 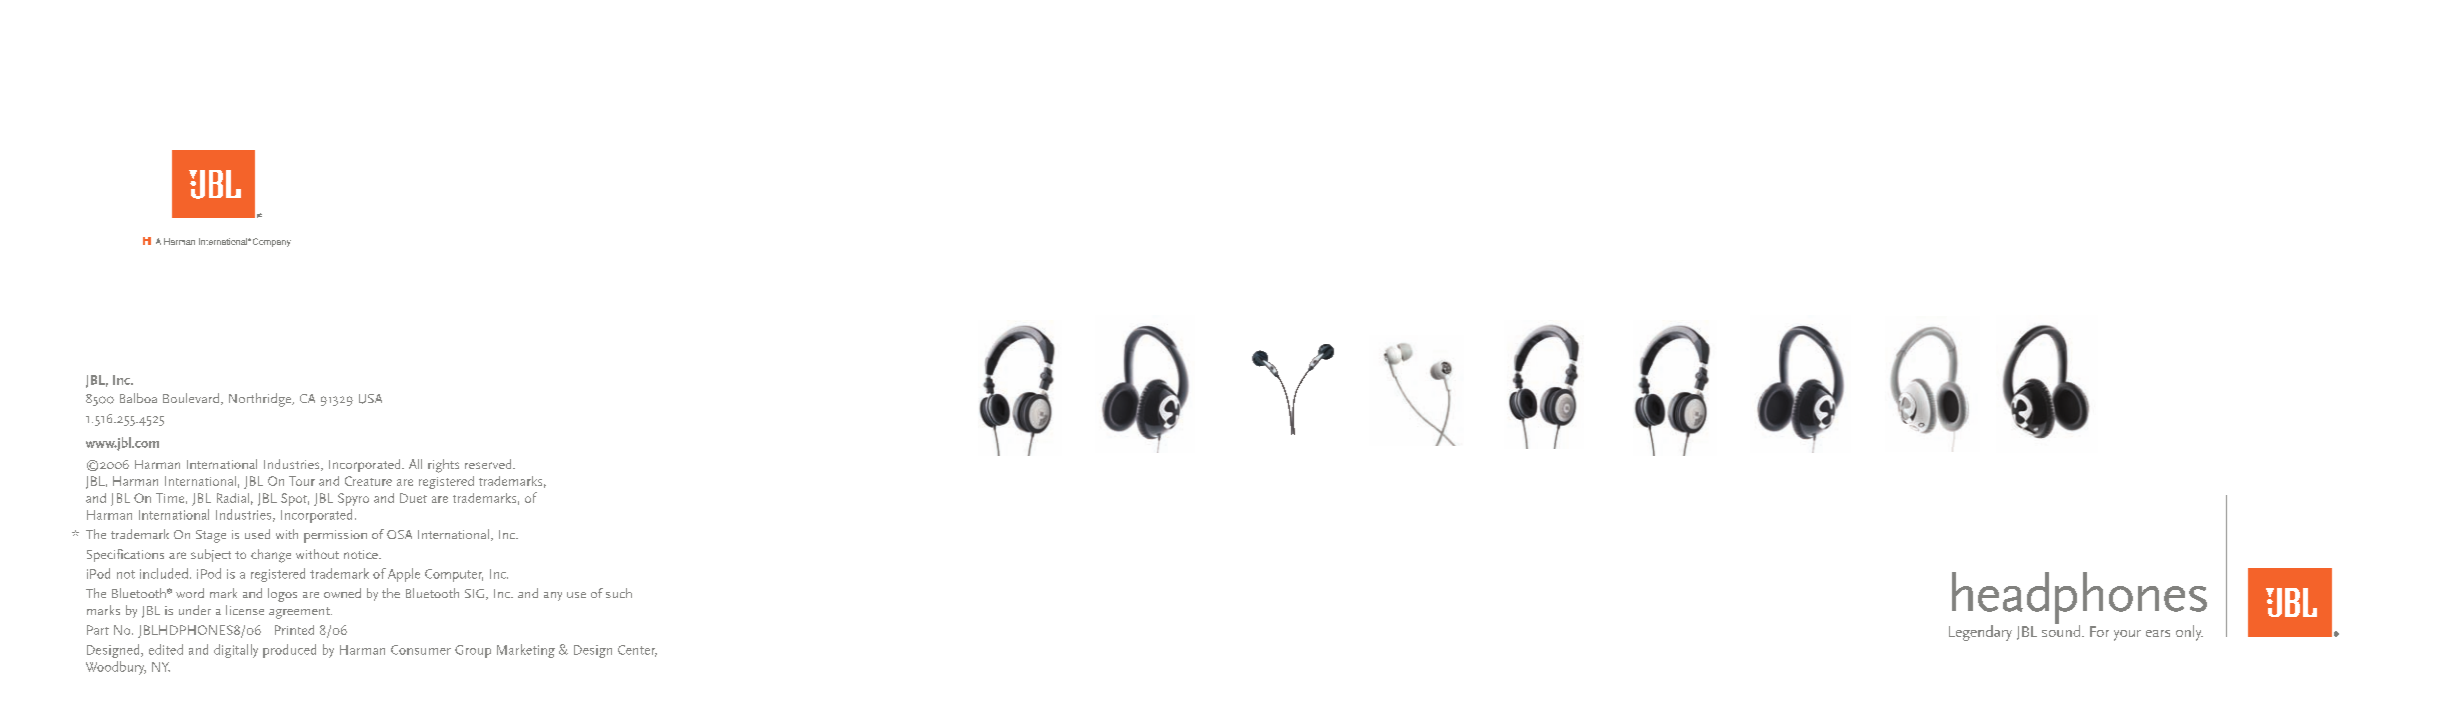 I want to click on headphones, so click(x=2079, y=599).
